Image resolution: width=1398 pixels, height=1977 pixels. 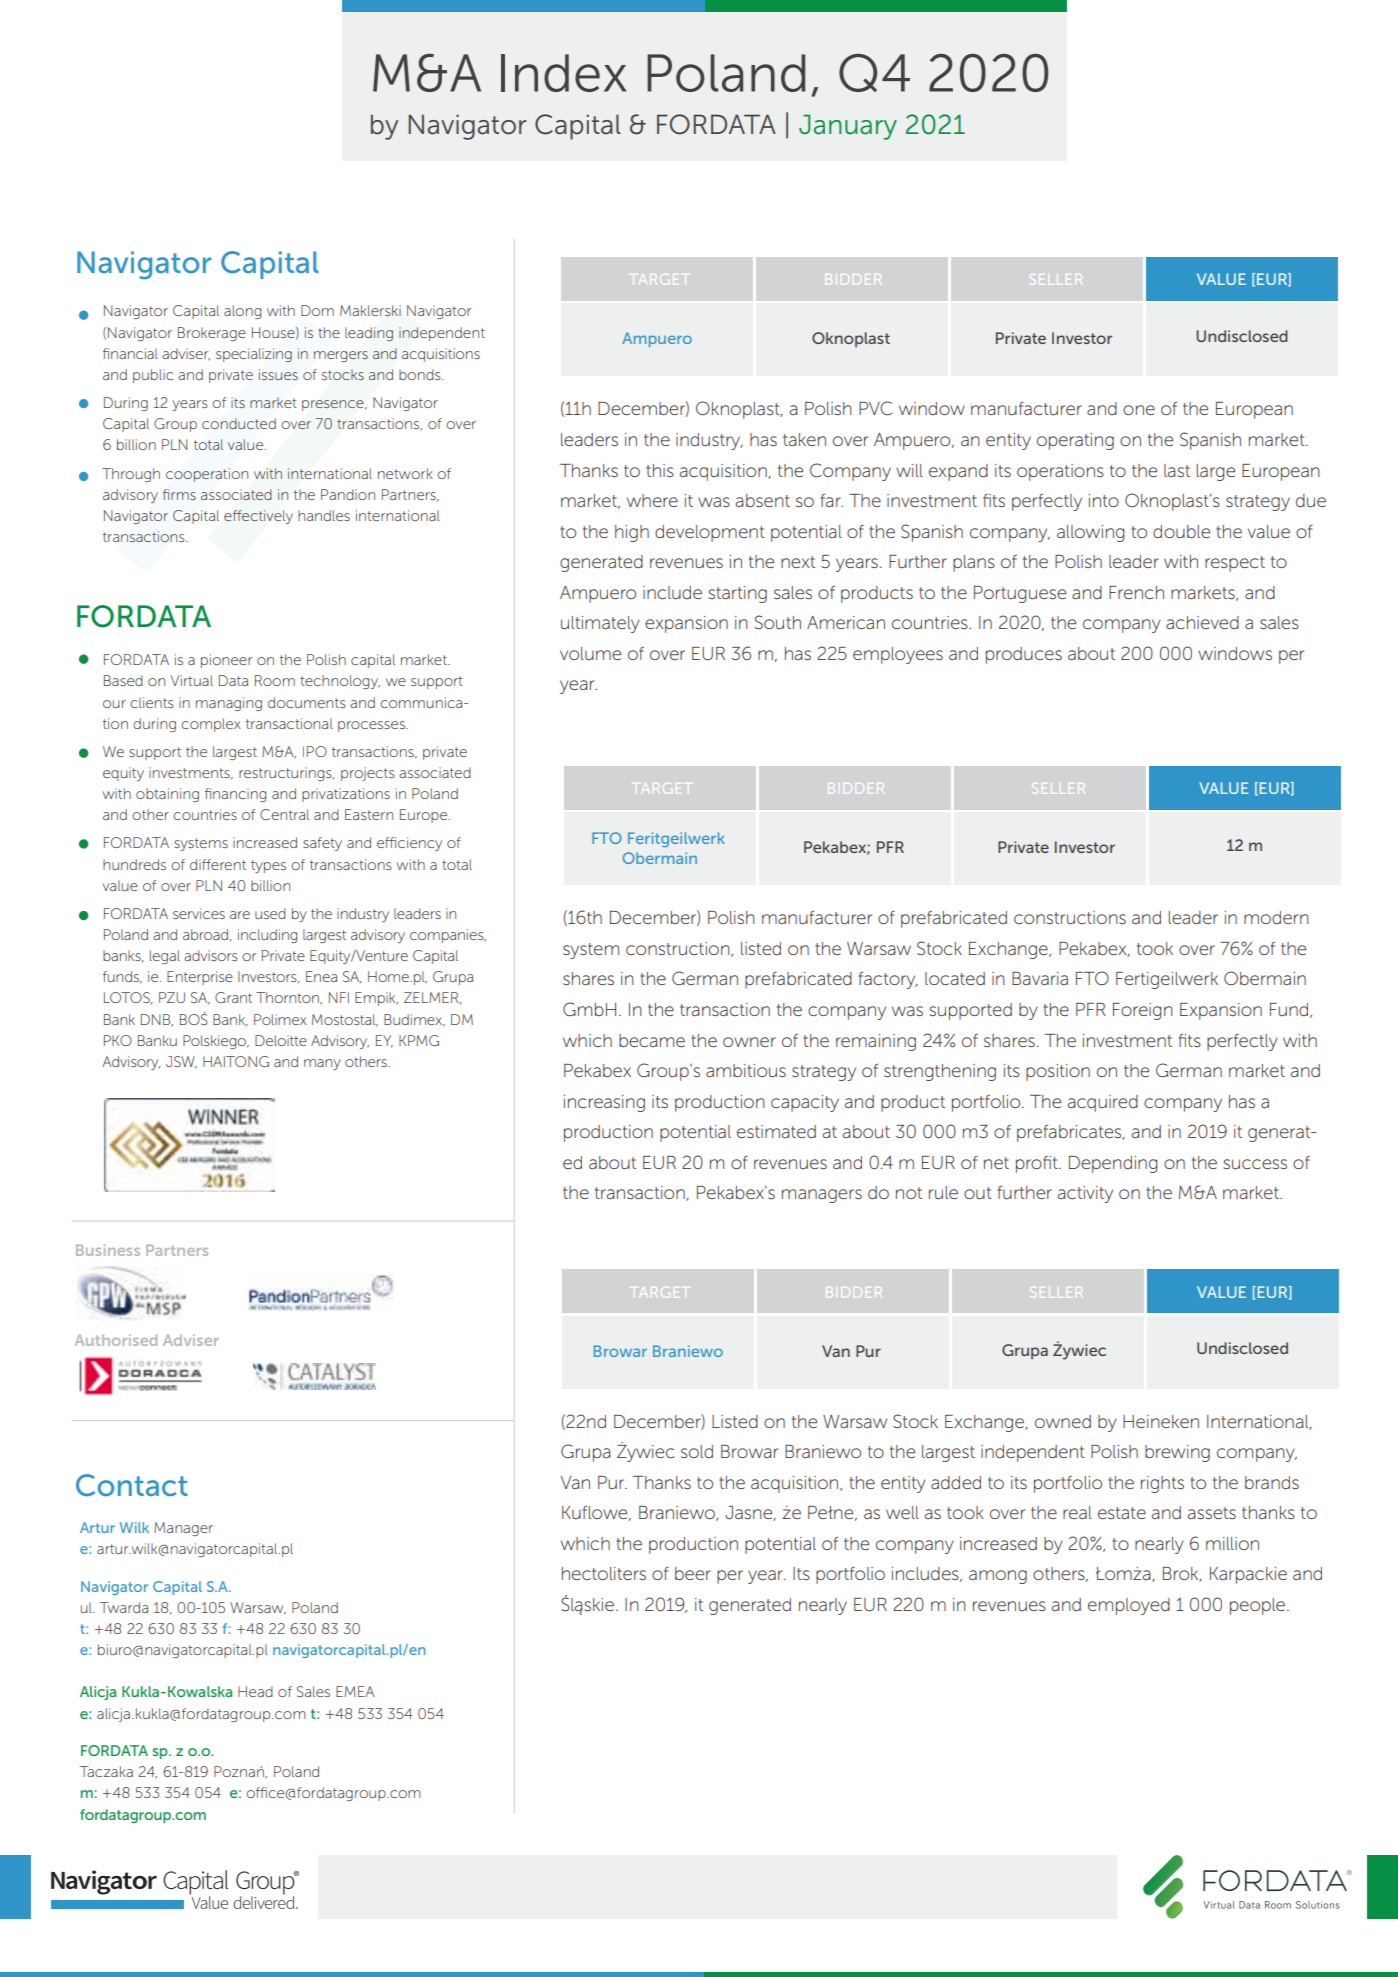 What do you see at coordinates (693, 1573) in the page?
I see `beer` at bounding box center [693, 1573].
